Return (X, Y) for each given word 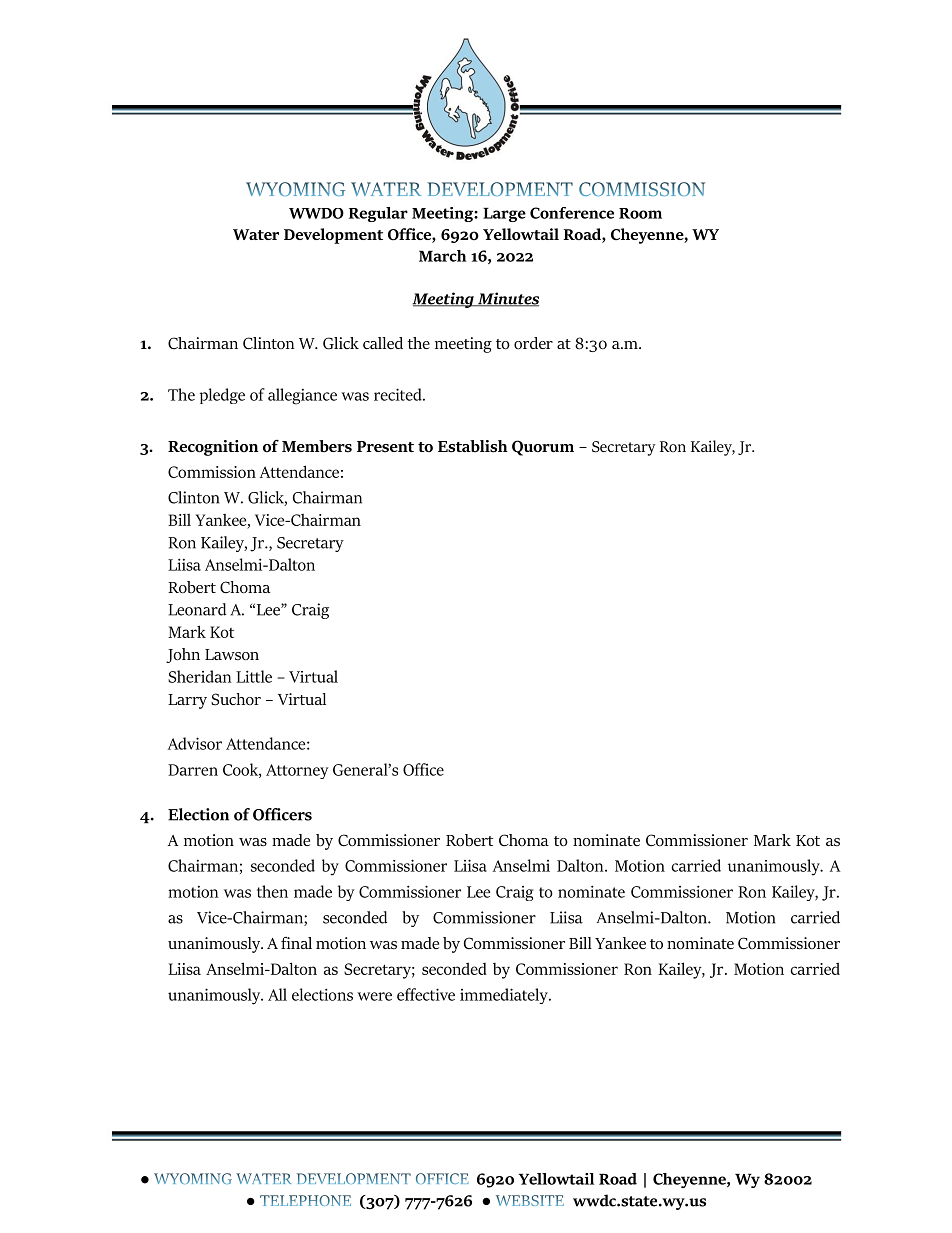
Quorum (543, 448)
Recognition (213, 448)
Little (254, 676)
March (442, 256)
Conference (572, 213)
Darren (193, 770)
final (296, 943)
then (272, 891)
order (533, 343)
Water (256, 234)
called (383, 343)
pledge (222, 396)
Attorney (297, 771)
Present (385, 447)
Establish (473, 446)
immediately (505, 996)
